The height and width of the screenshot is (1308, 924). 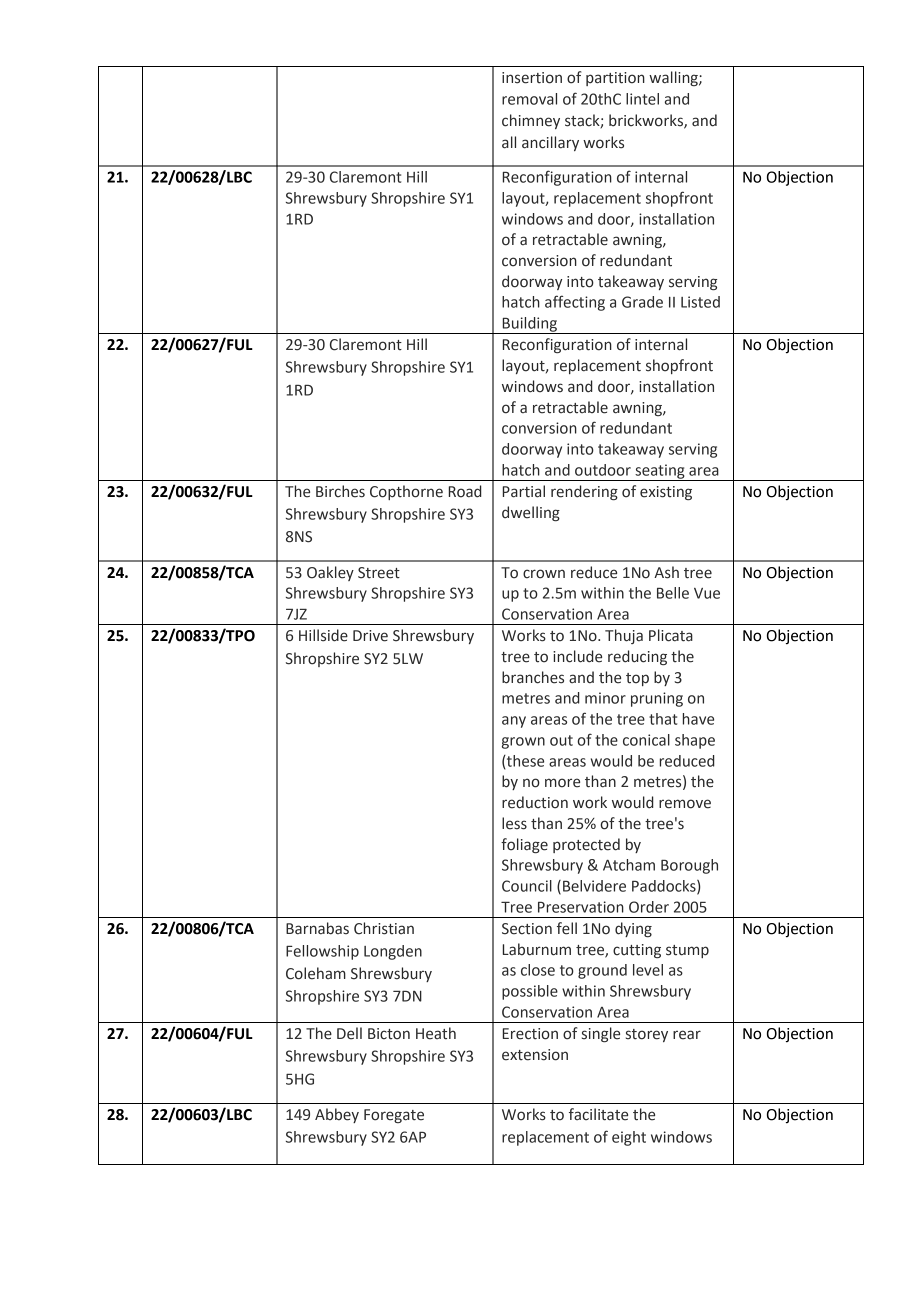 I want to click on Abbey, so click(x=337, y=1115).
